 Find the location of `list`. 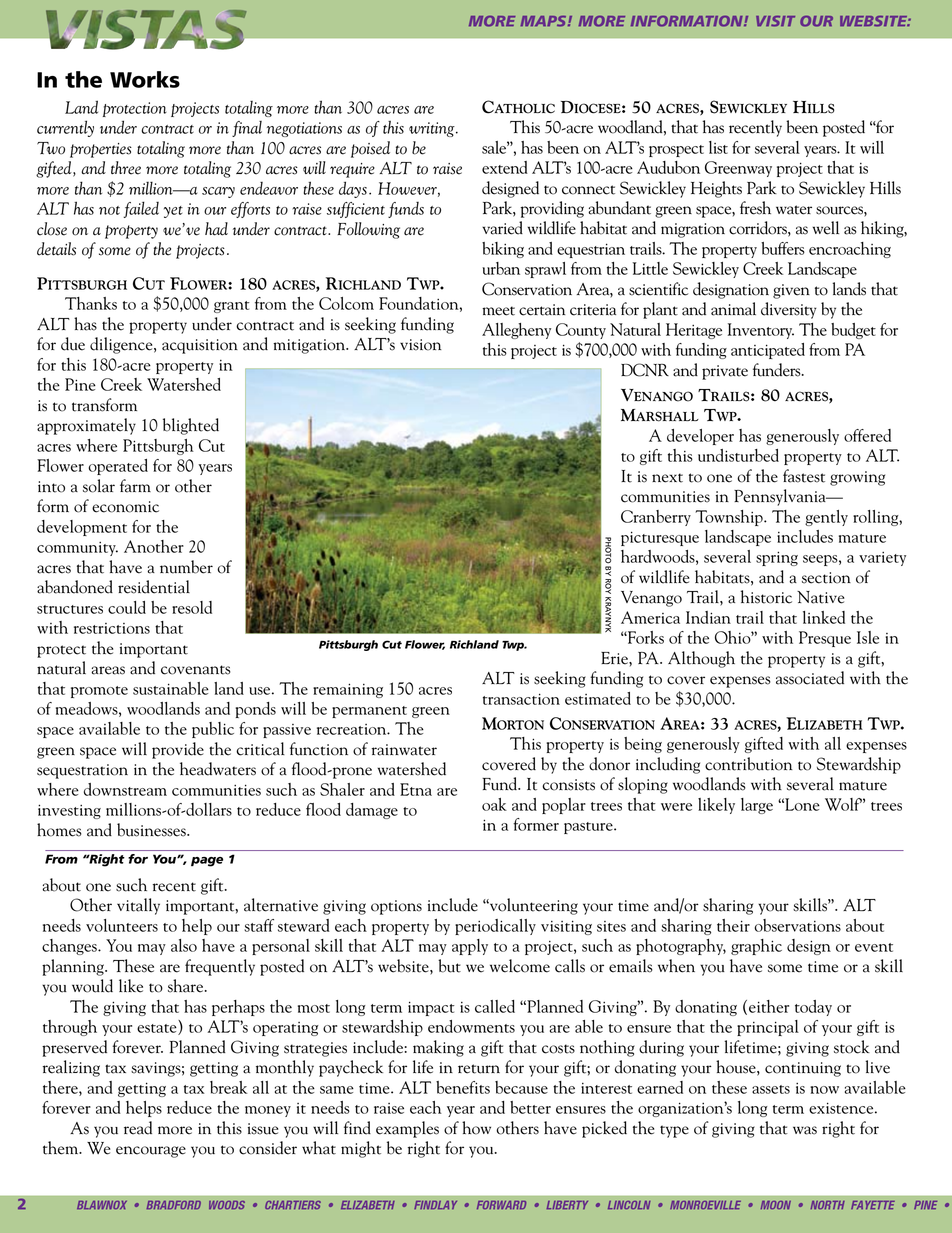

list is located at coordinates (718, 147).
